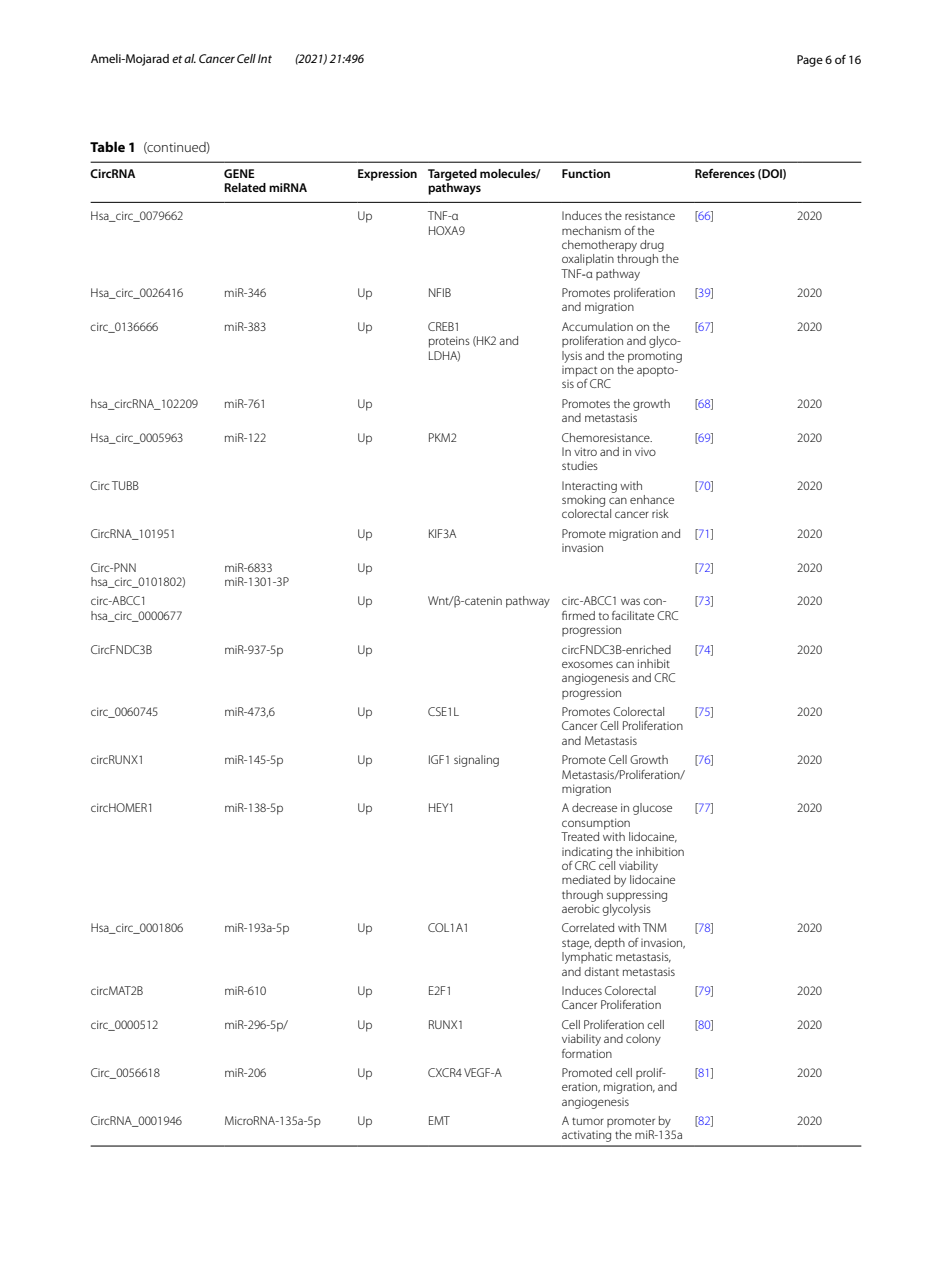 The width and height of the screenshot is (952, 1265). I want to click on exosomes, so click(587, 664).
